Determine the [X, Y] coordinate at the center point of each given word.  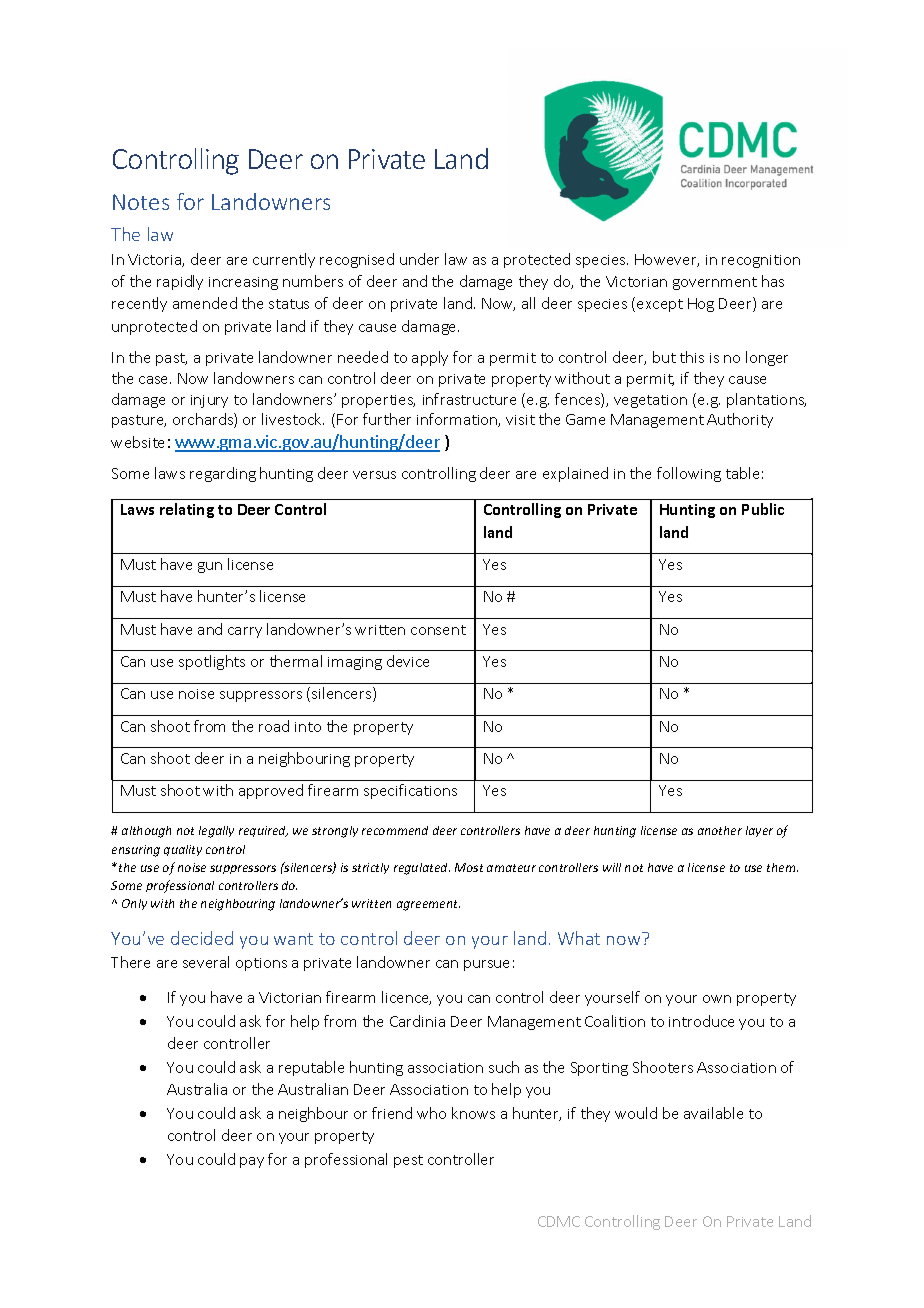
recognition [761, 261]
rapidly [180, 282]
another [720, 830]
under [419, 259]
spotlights [212, 662]
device [408, 661]
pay [252, 1162]
